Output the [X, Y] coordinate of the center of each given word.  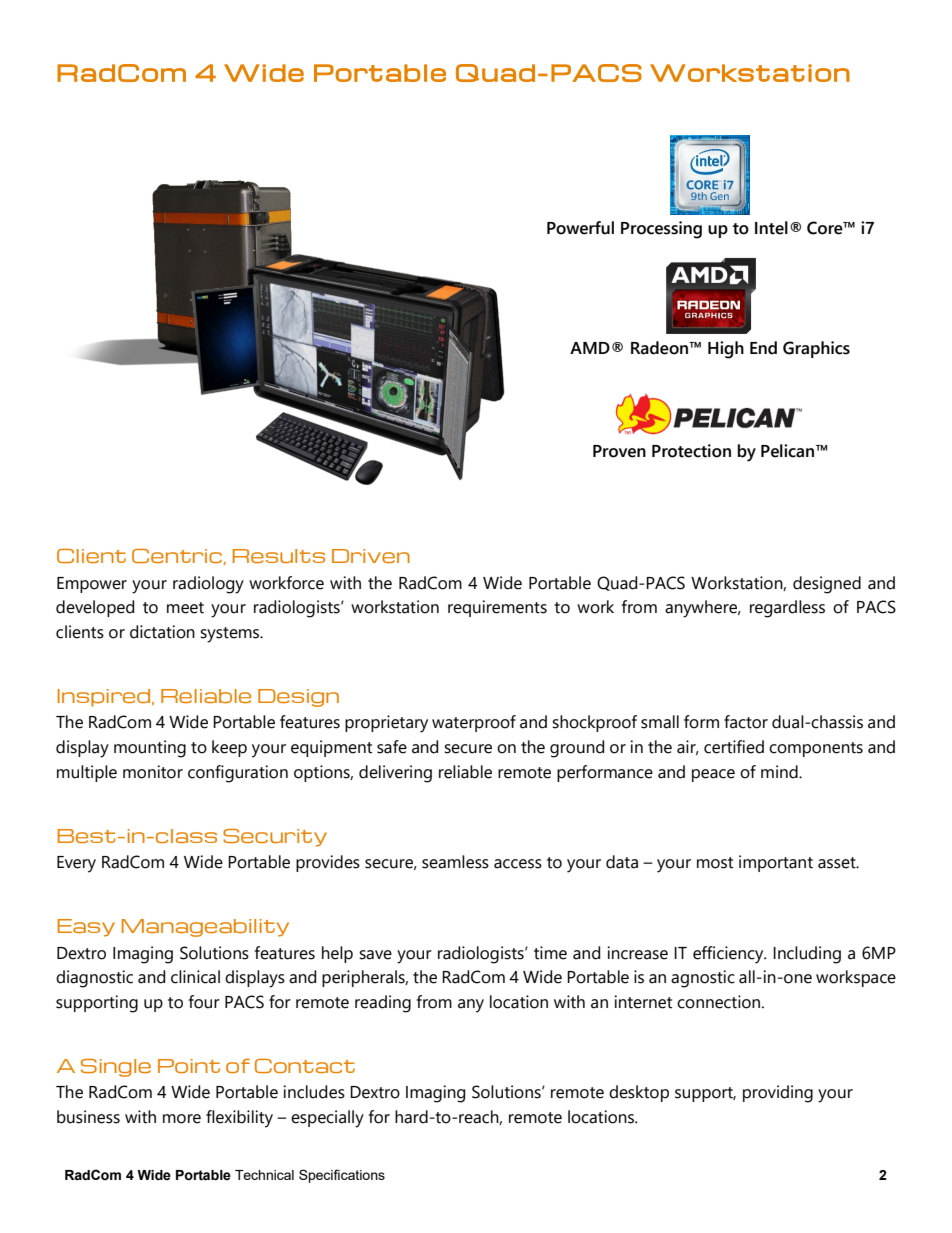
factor [746, 722]
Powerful [580, 228]
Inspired [105, 698]
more [182, 1119]
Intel [771, 228]
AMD [590, 348]
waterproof [474, 723]
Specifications [342, 1176]
